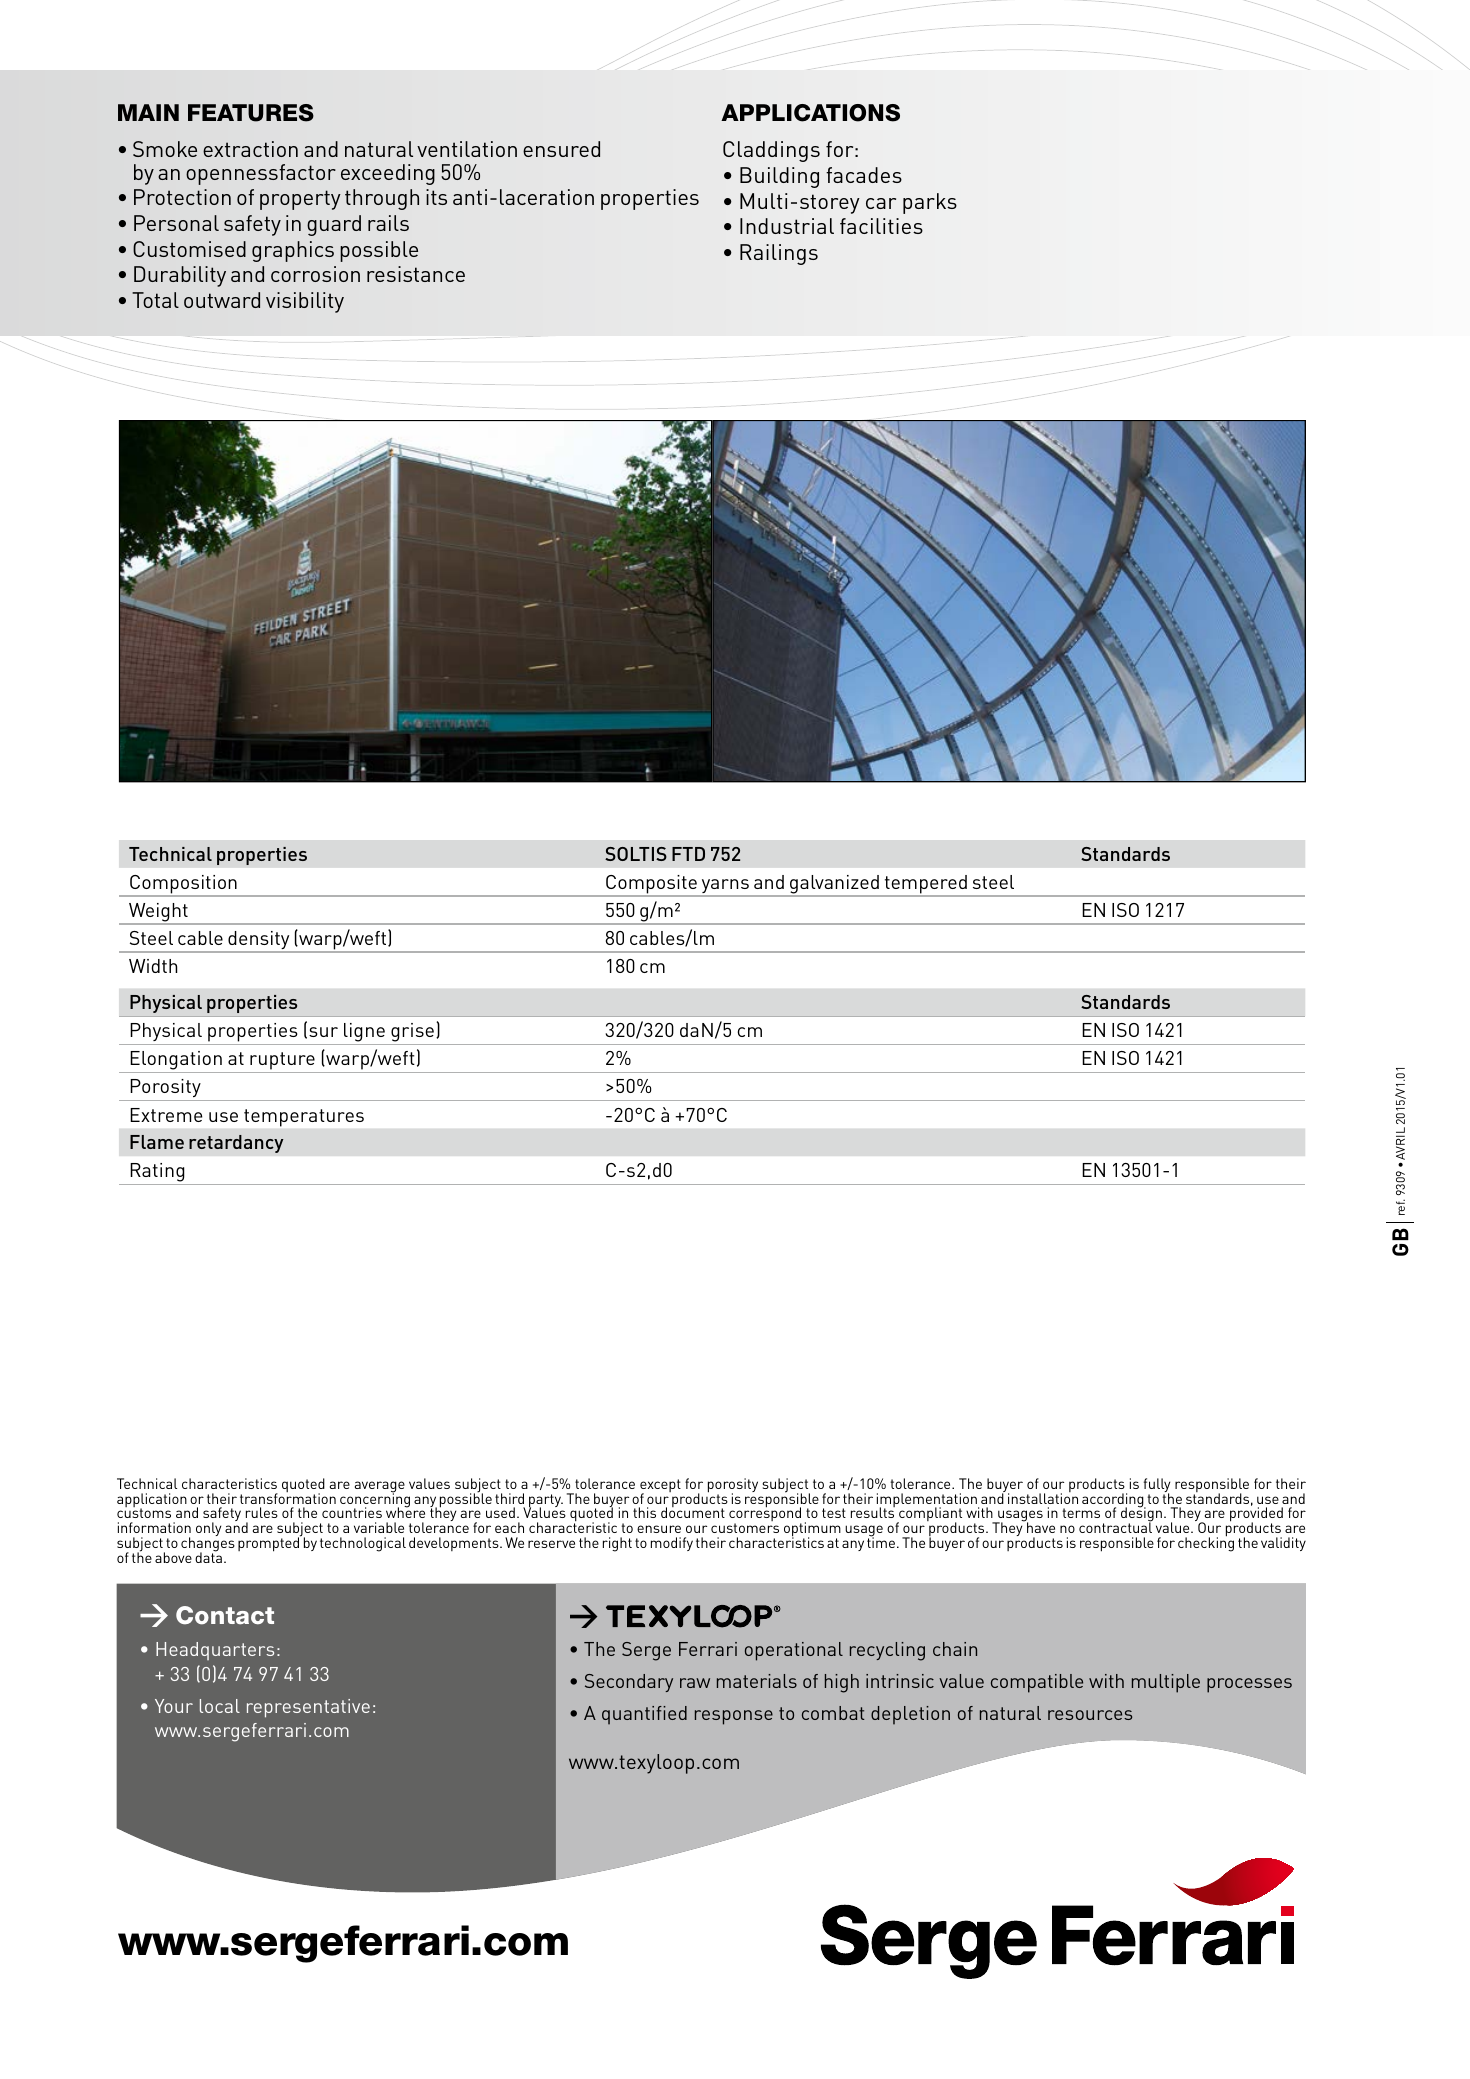  I want to click on parks, so click(930, 203).
